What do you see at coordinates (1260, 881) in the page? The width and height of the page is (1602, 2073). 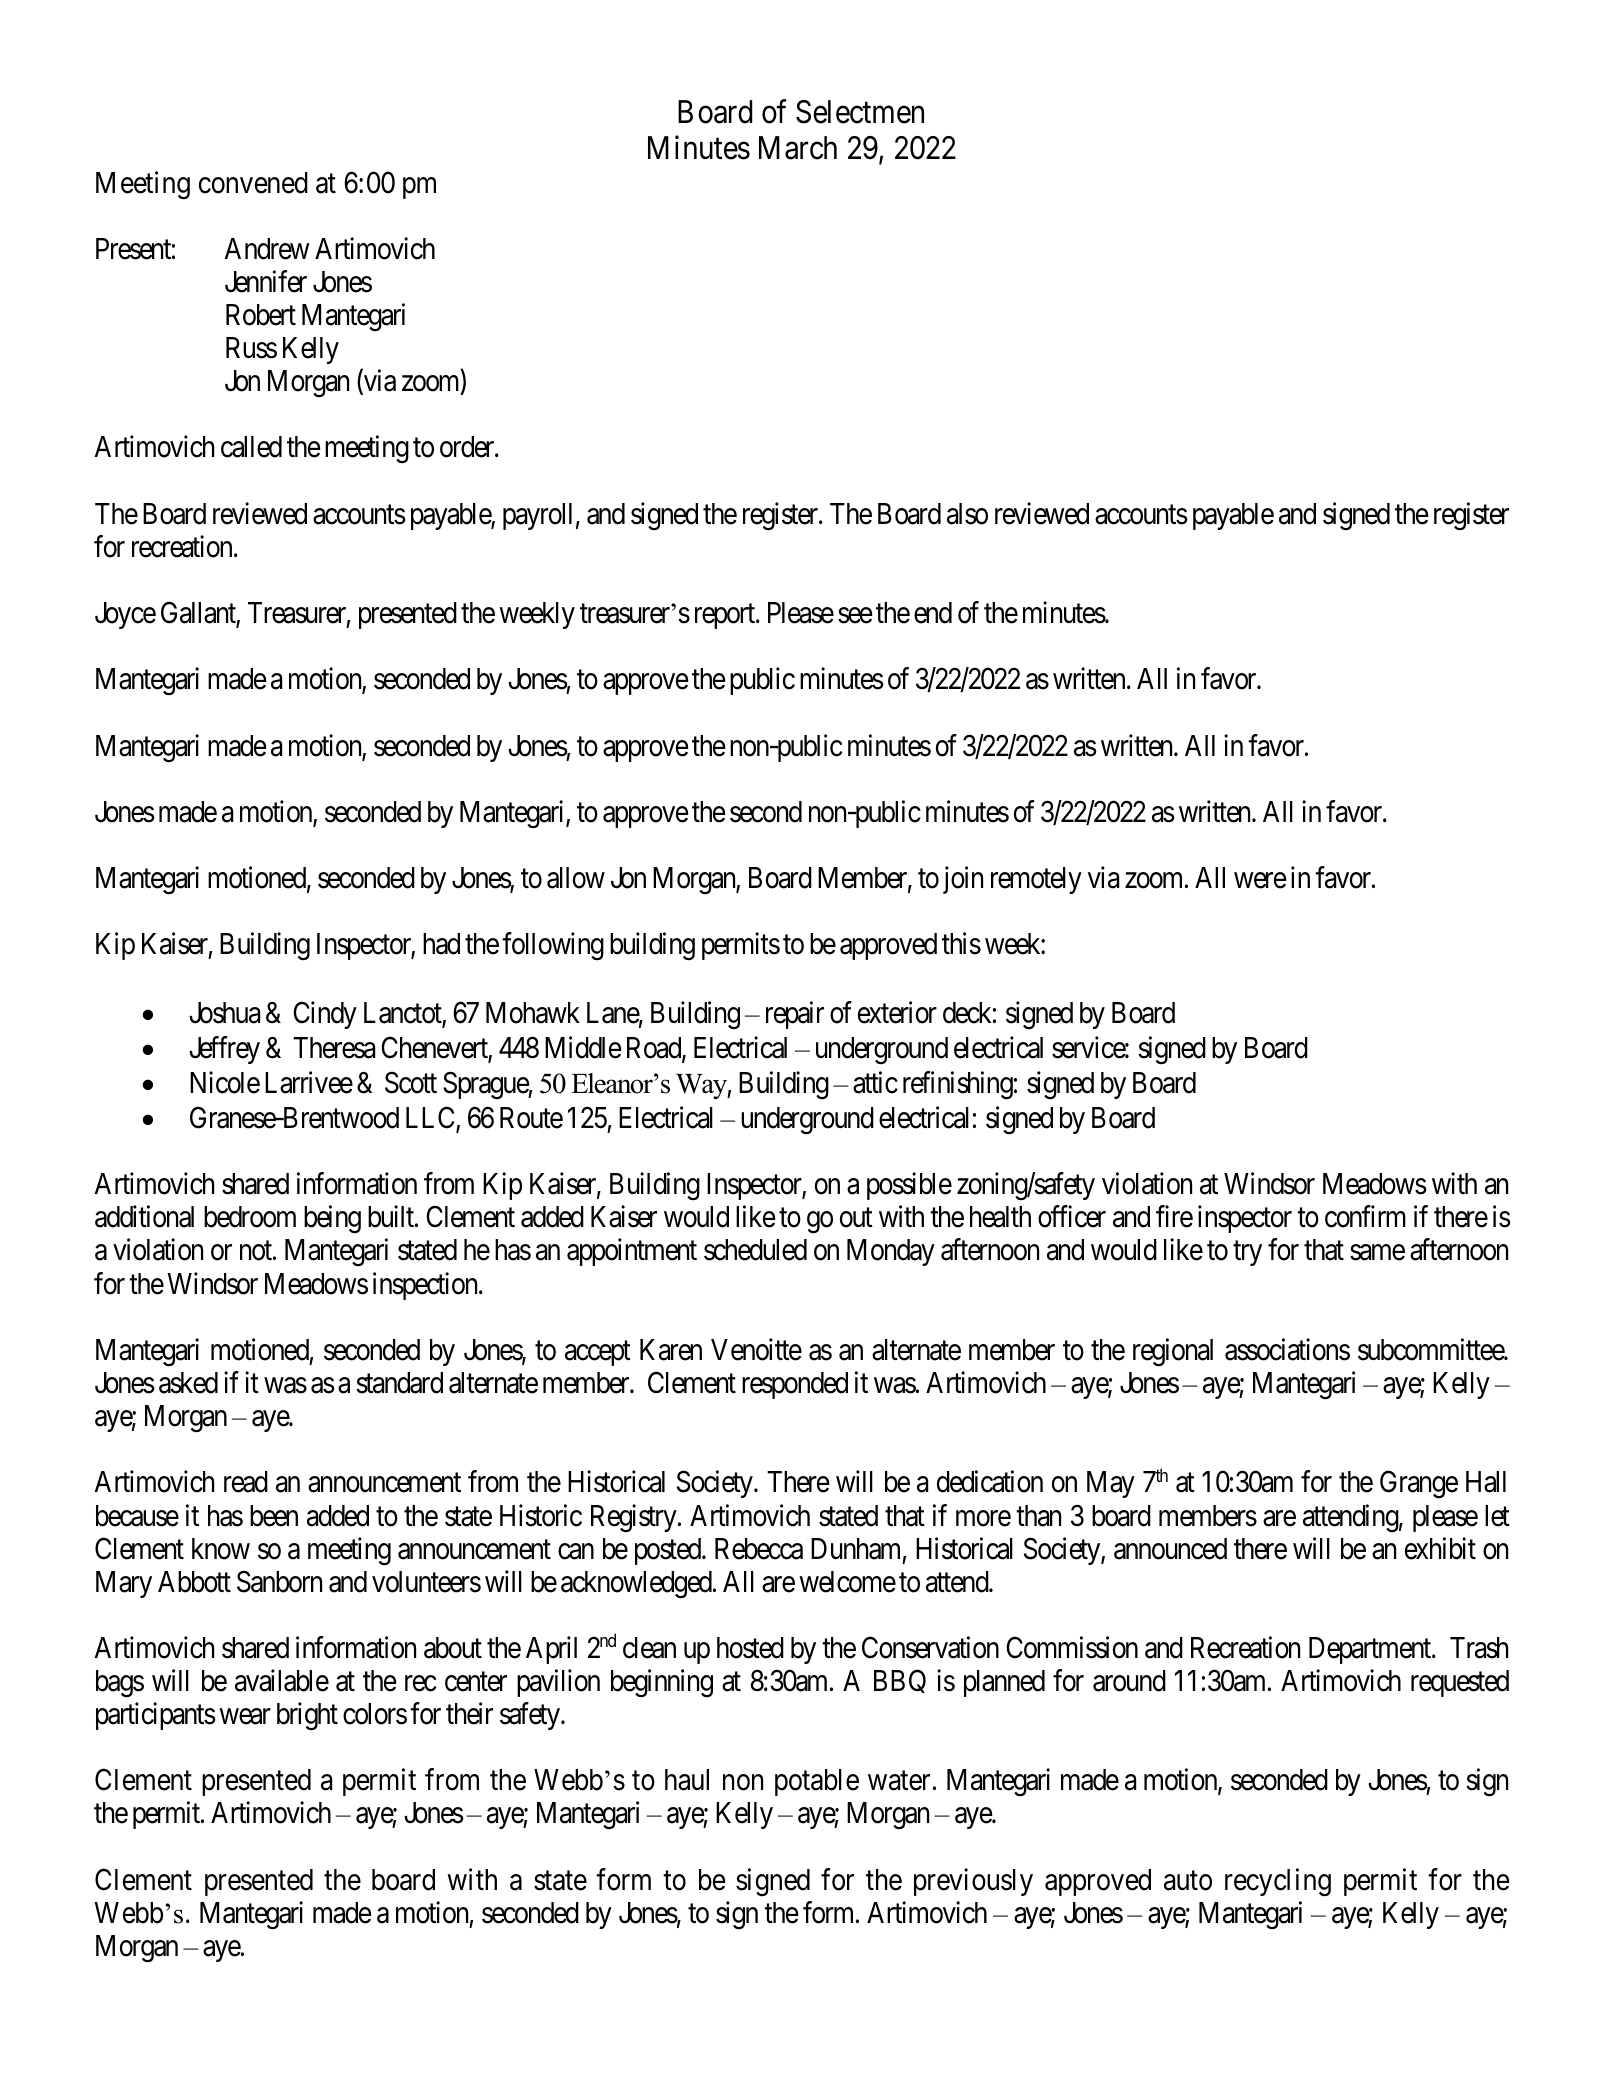 I see `were` at bounding box center [1260, 881].
